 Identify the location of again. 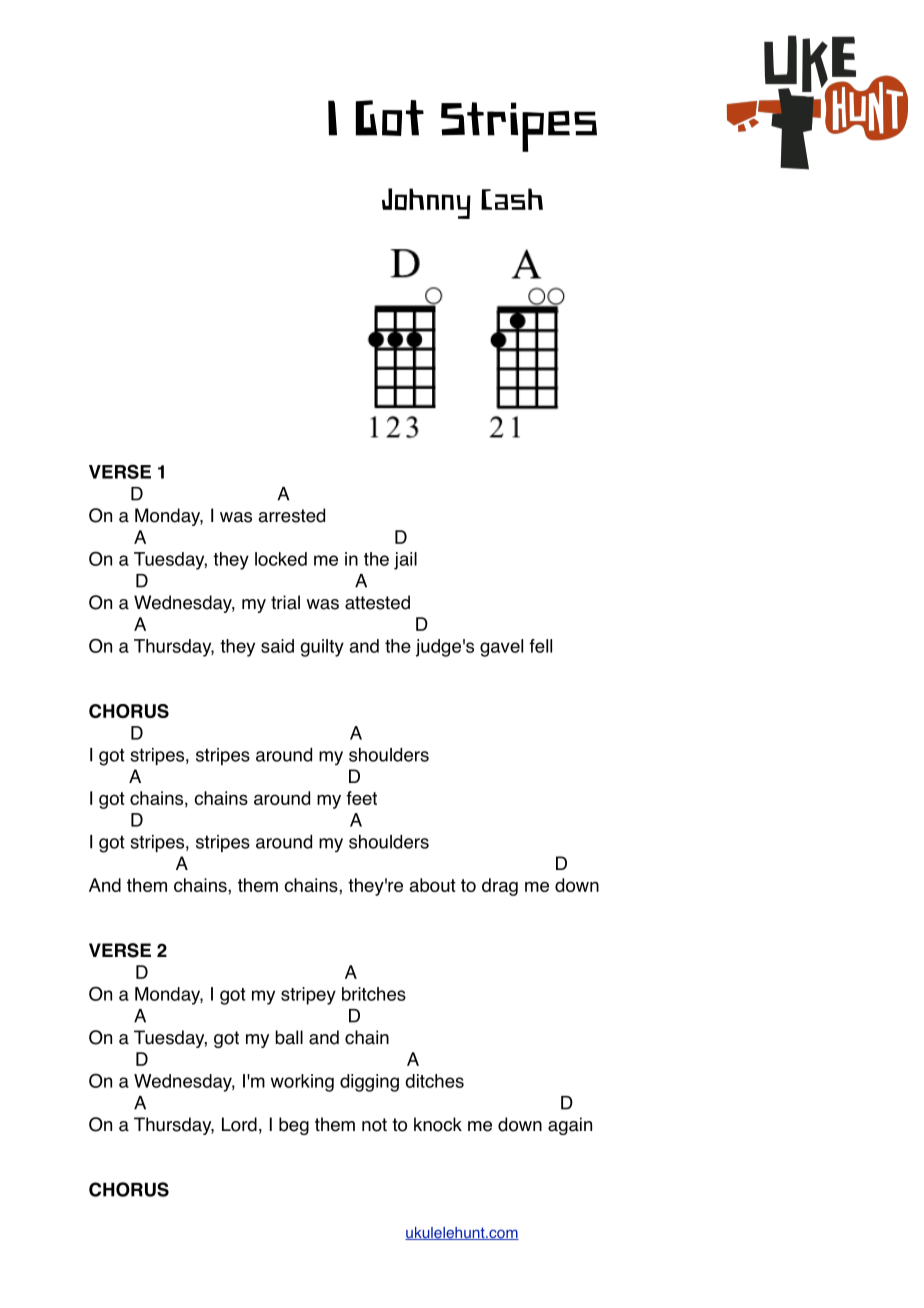
(570, 1126).
